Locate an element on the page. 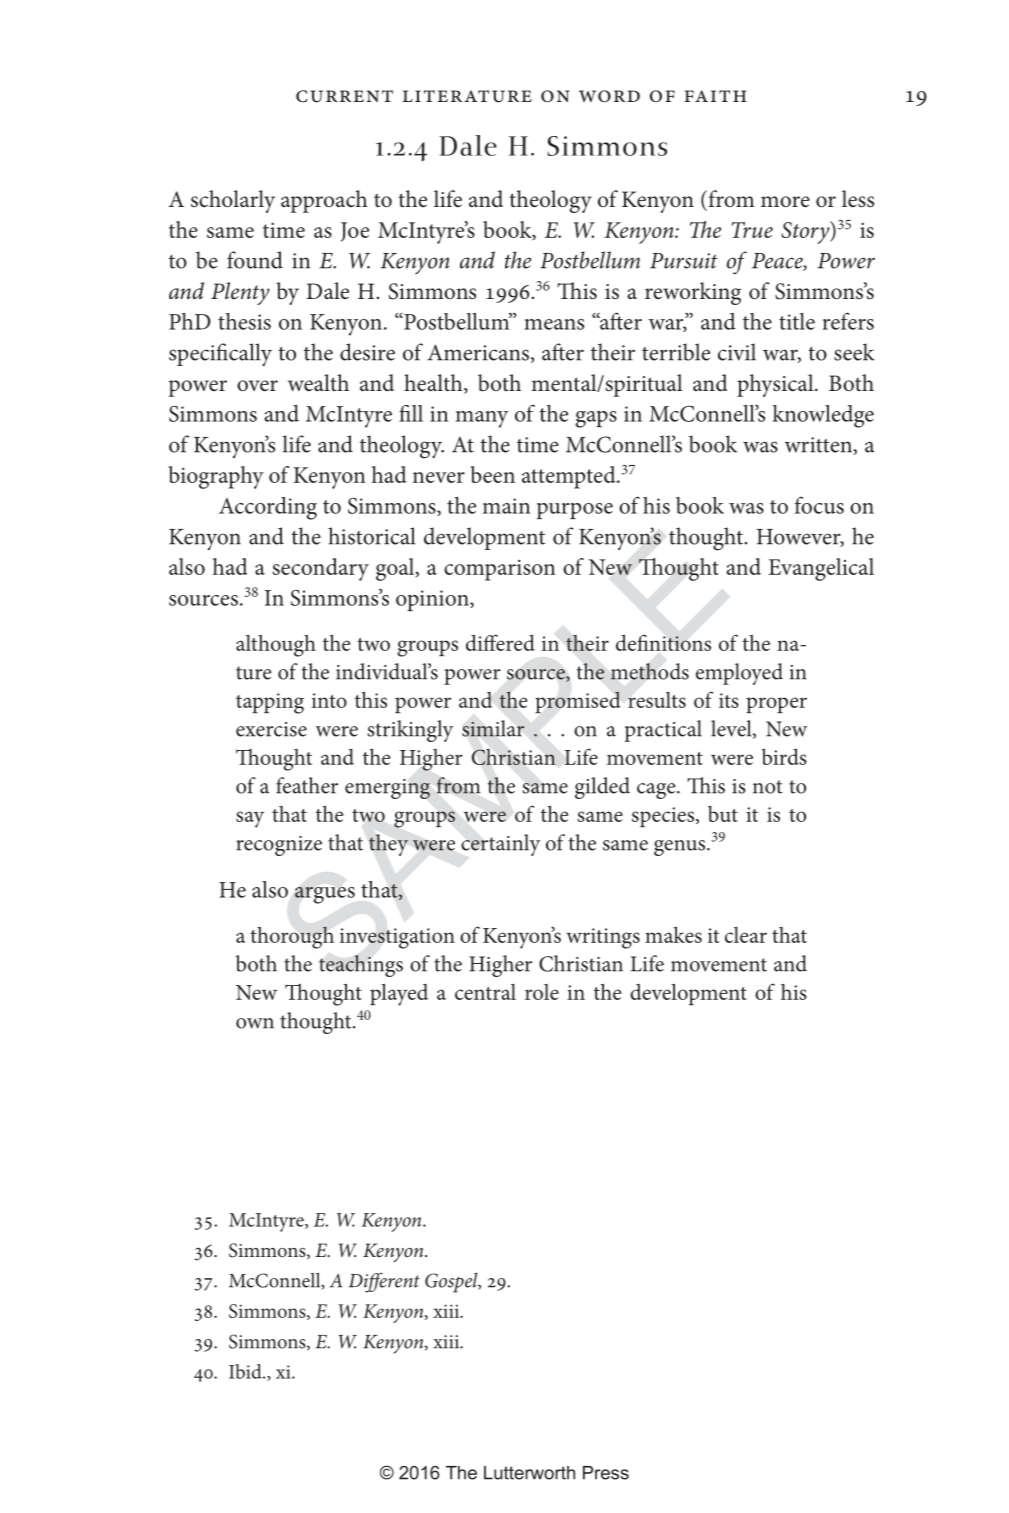 The image size is (1009, 1513). current is located at coordinates (344, 96).
